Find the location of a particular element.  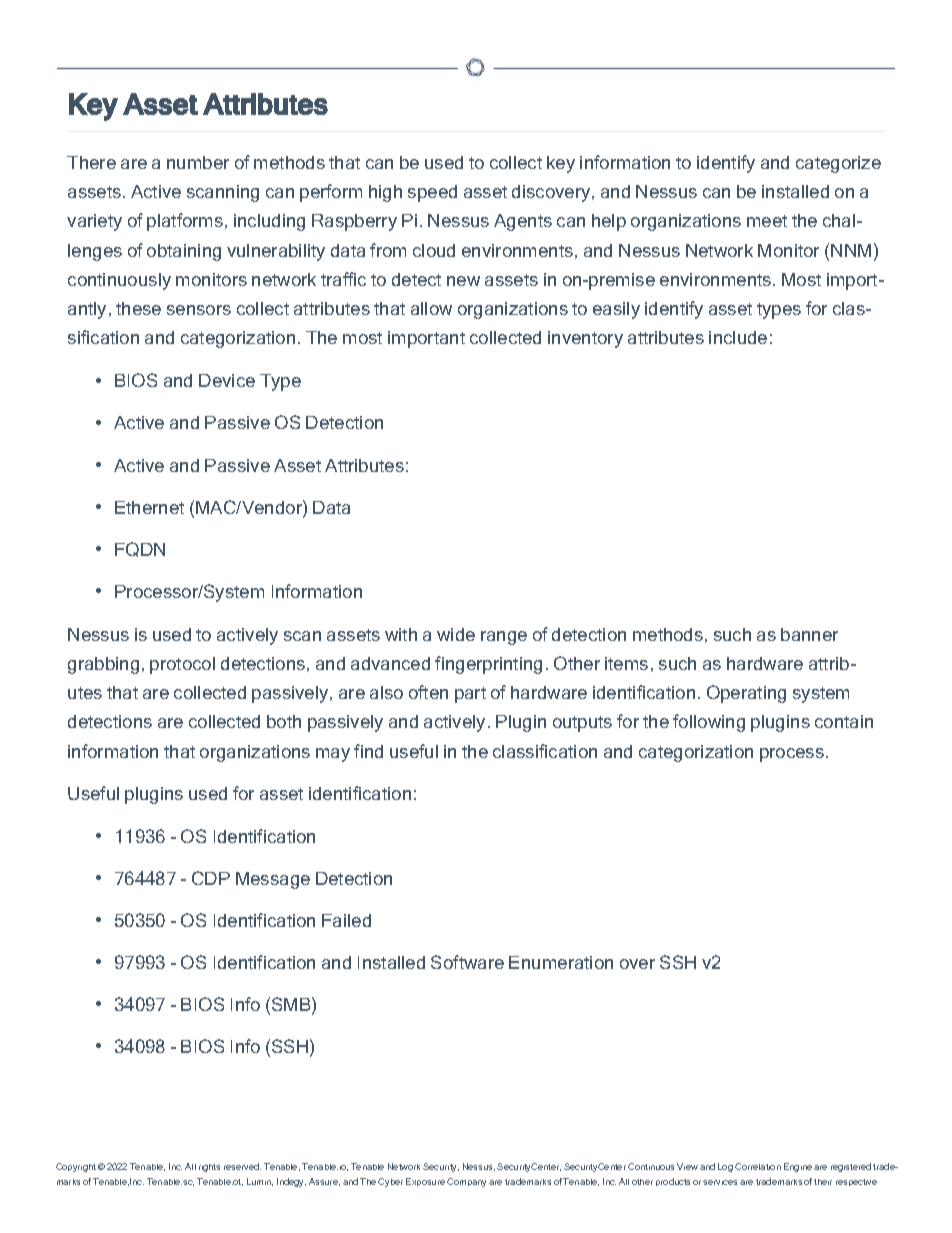

platforms is located at coordinates (185, 222).
